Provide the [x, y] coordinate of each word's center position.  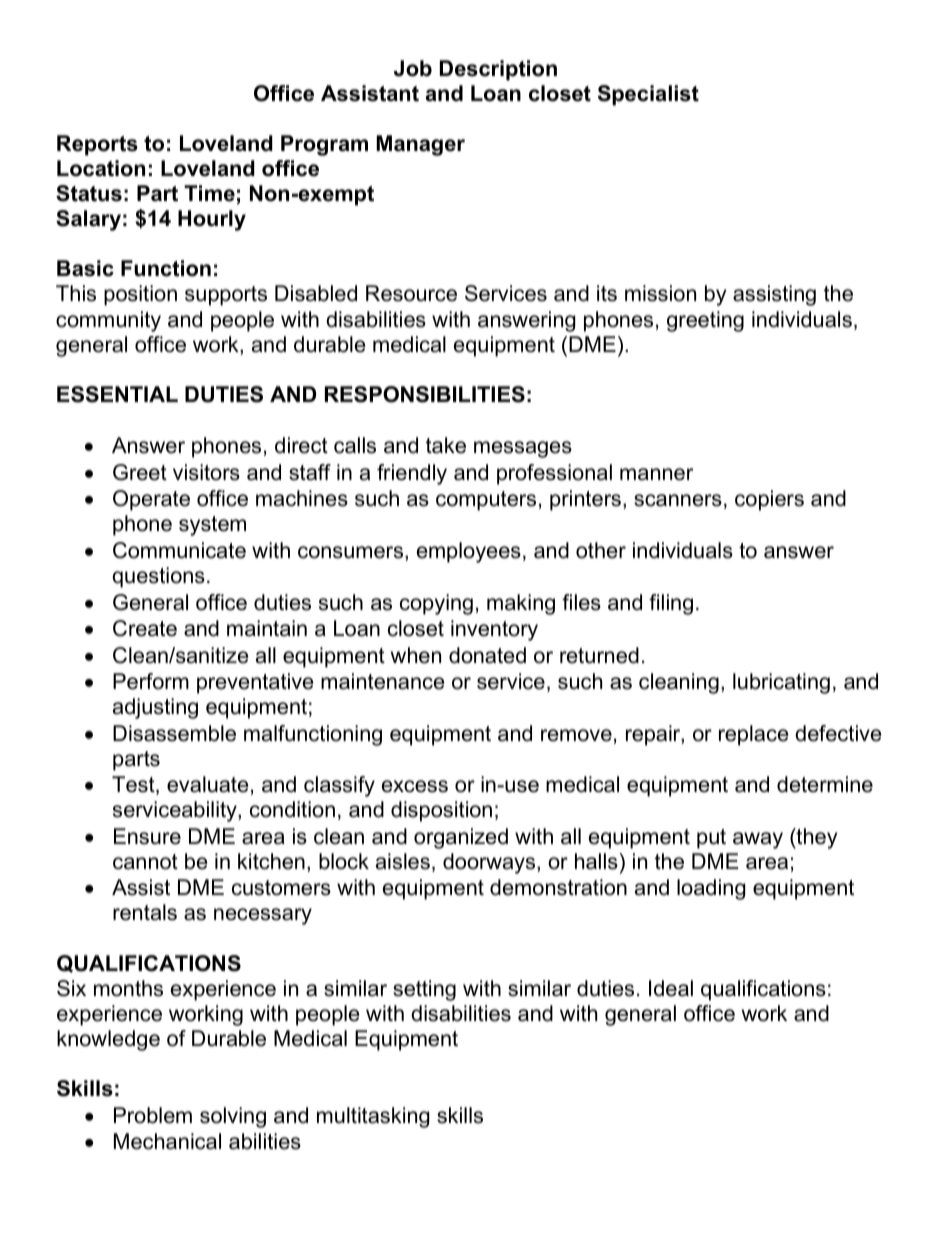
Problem [153, 1115]
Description [498, 70]
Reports [97, 145]
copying [436, 604]
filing [671, 604]
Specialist [648, 95]
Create [145, 628]
